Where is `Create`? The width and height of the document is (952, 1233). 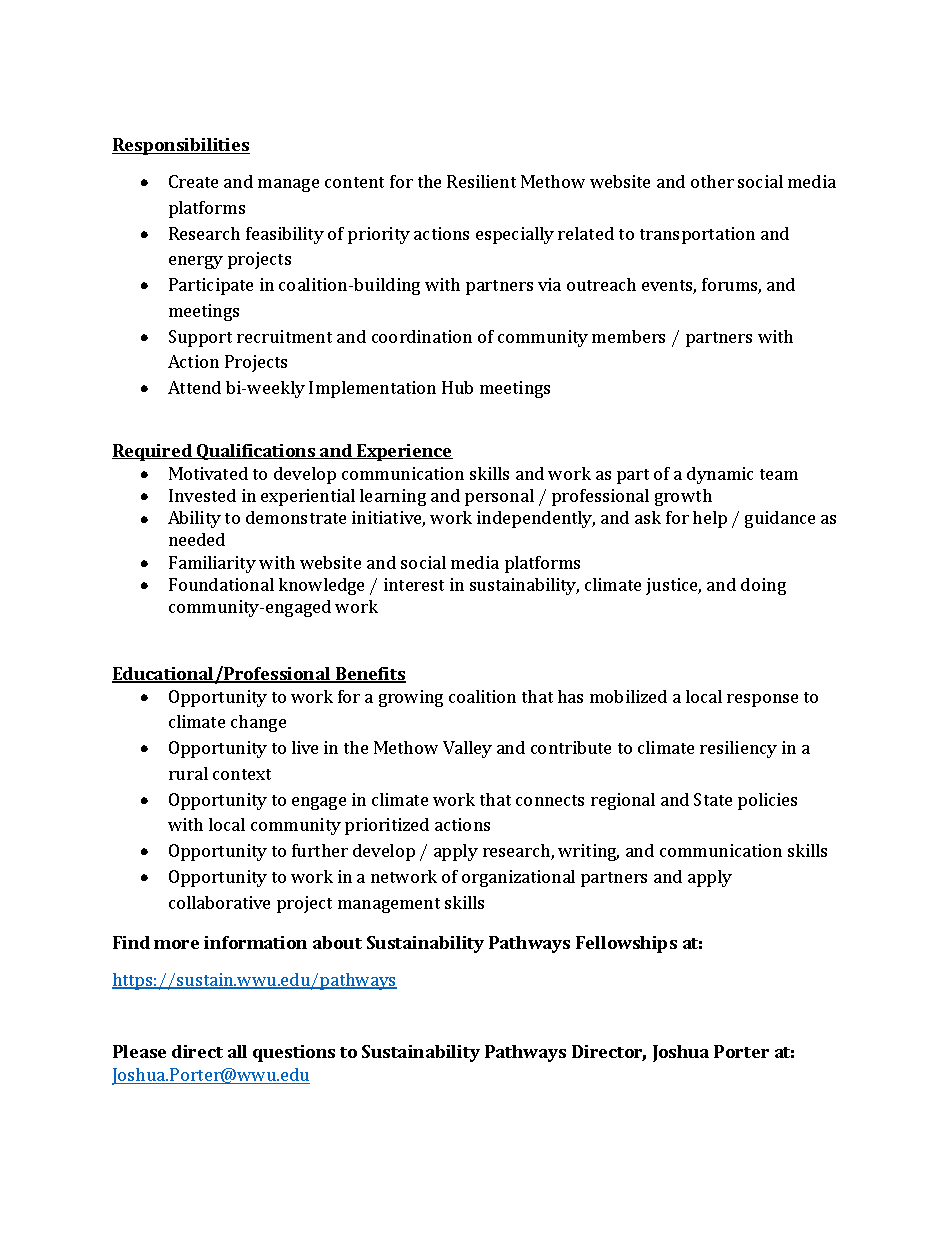
Create is located at coordinates (193, 181).
